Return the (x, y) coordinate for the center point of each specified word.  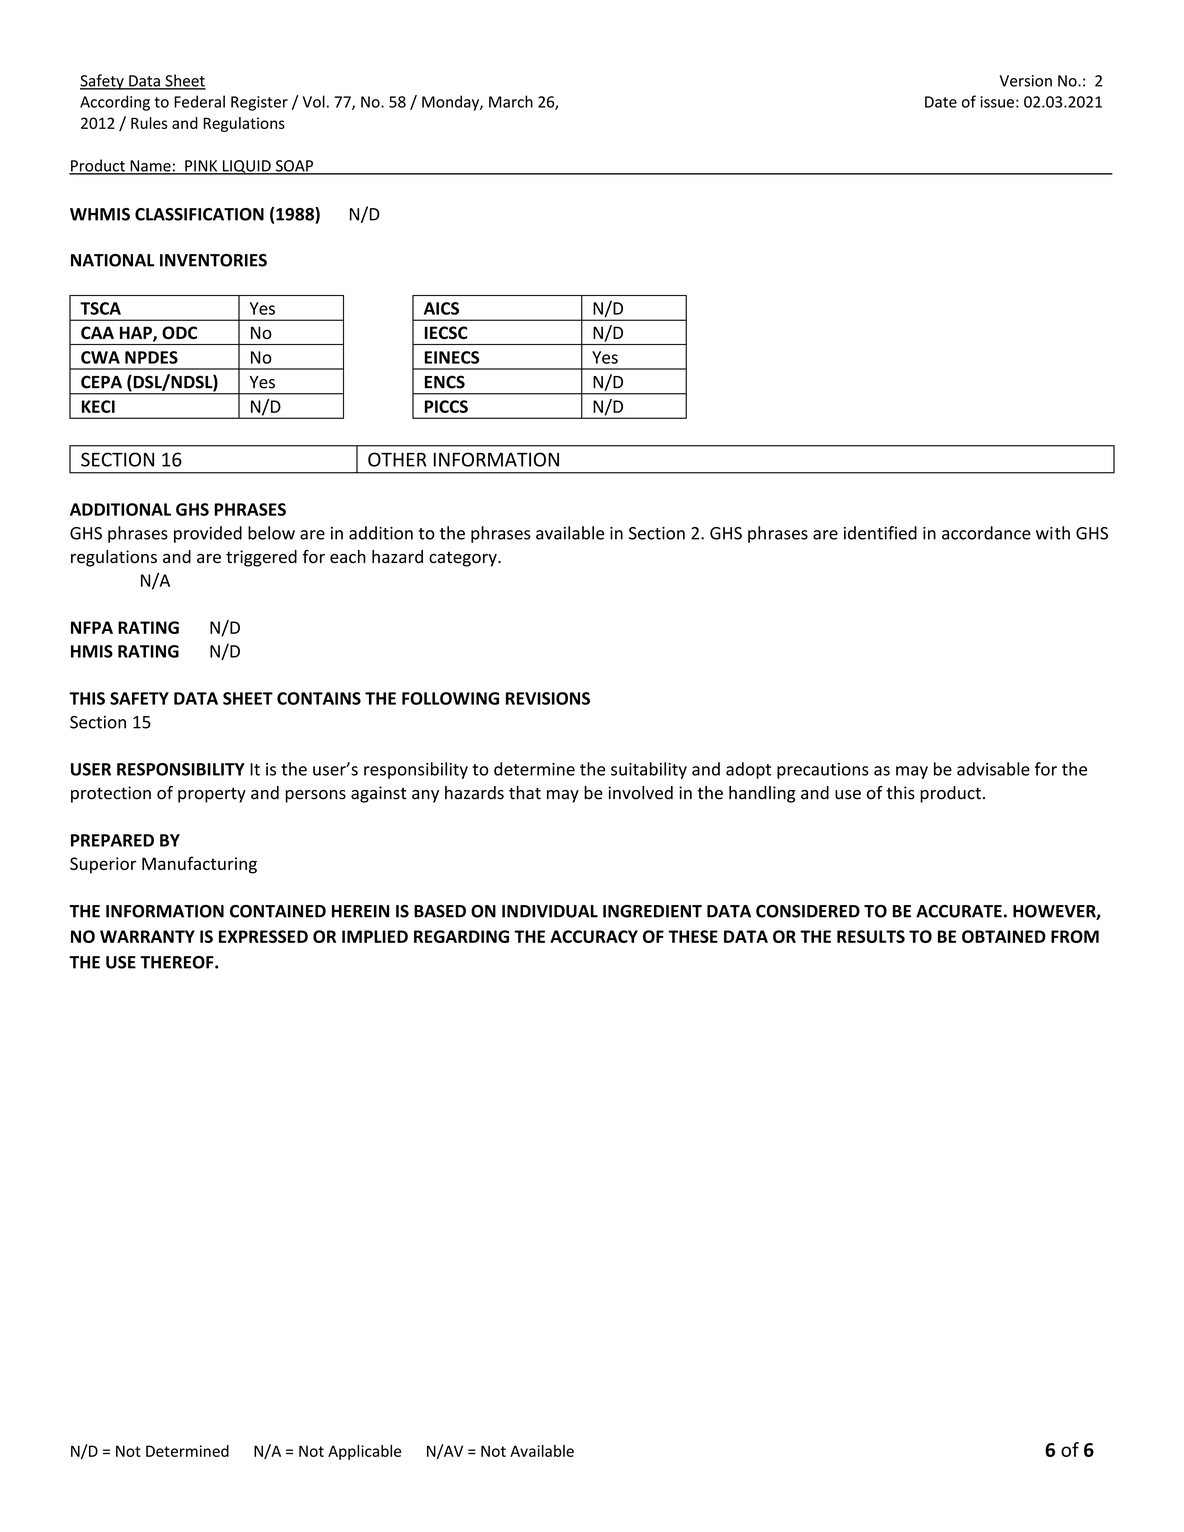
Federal (199, 101)
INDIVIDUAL (550, 911)
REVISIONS (548, 698)
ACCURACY (594, 936)
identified (880, 533)
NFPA (92, 627)
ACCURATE (959, 911)
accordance (986, 533)
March (511, 101)
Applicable (364, 1452)
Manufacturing (199, 865)
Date (941, 102)
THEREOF (178, 962)
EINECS (452, 357)
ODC (179, 332)
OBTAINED (1004, 936)
